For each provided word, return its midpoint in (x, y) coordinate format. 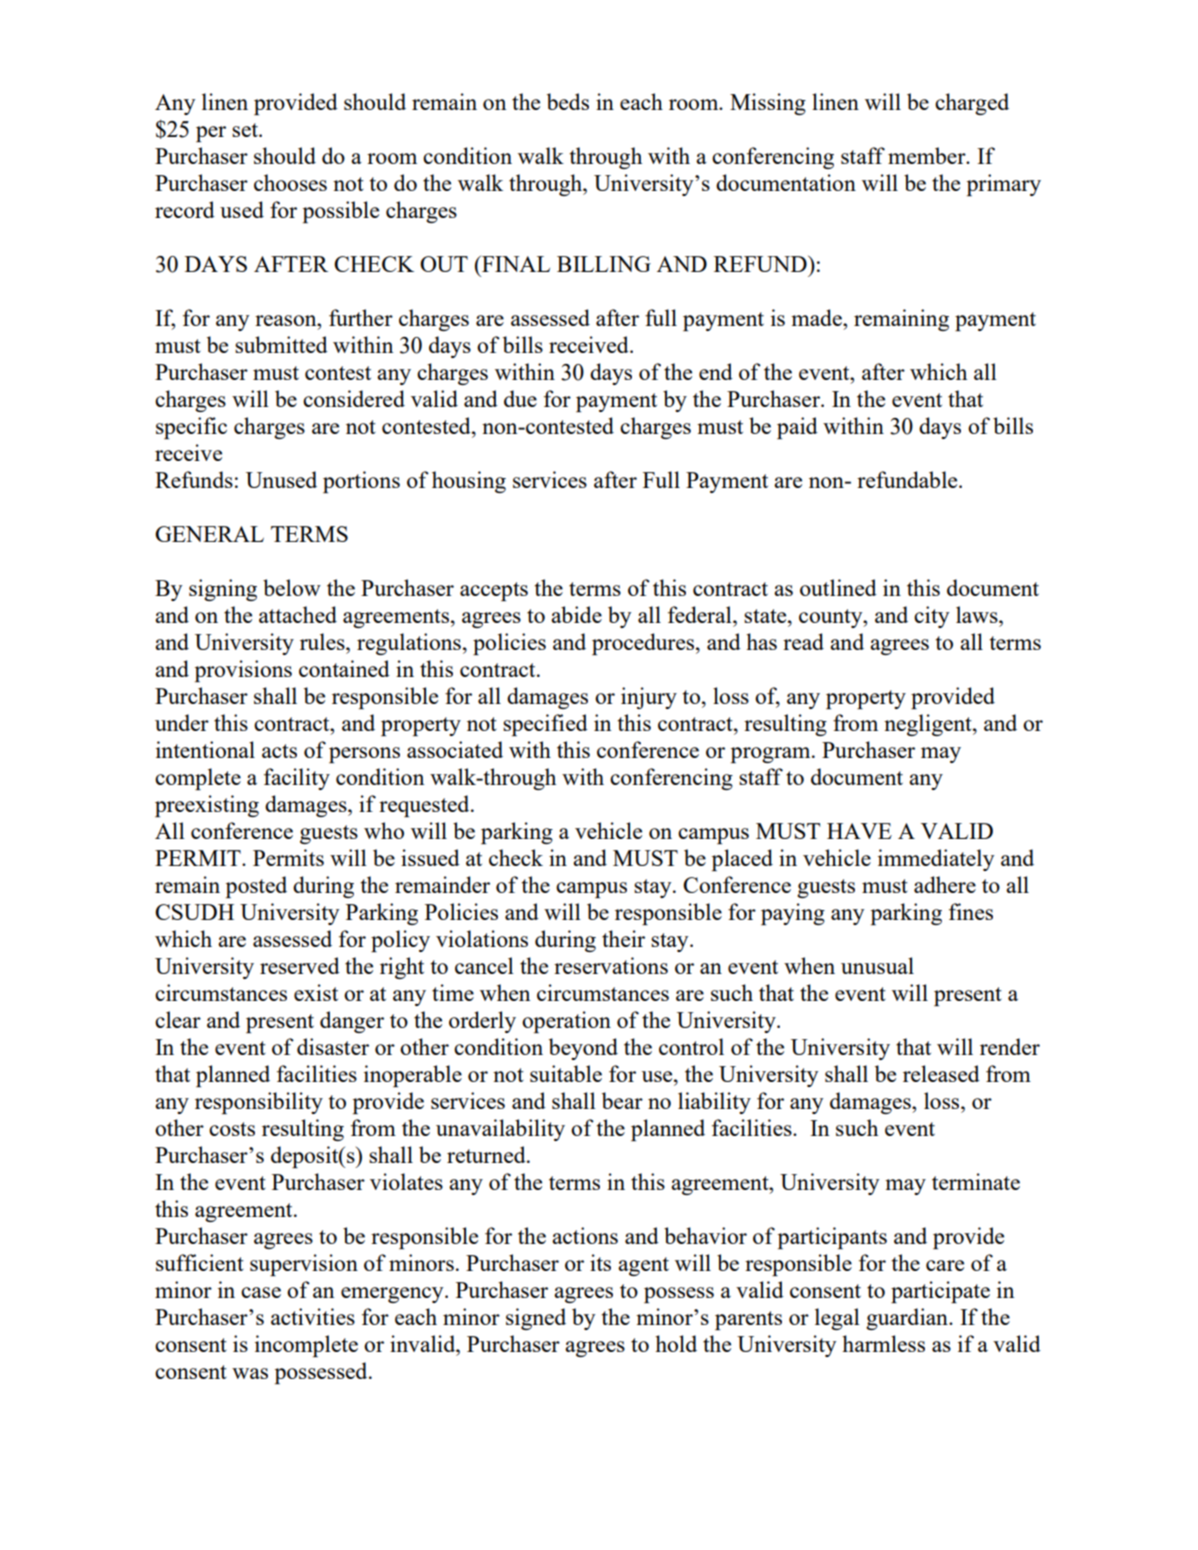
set (246, 130)
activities (313, 1316)
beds (568, 101)
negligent (929, 725)
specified (545, 725)
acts (279, 751)
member (928, 155)
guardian (908, 1319)
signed (536, 1319)
